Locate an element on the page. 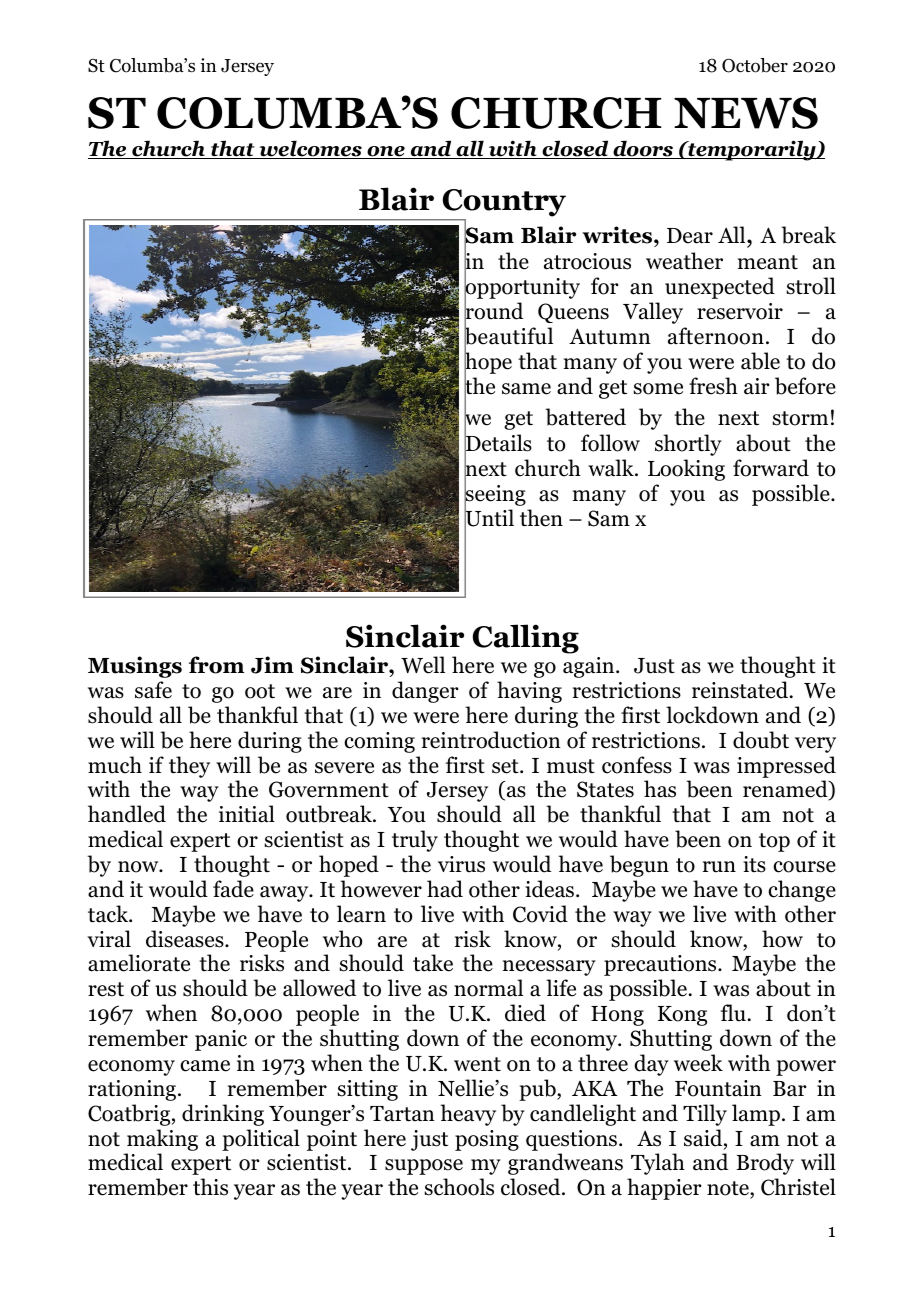 This page has height=1308, width=924. take is located at coordinates (433, 963).
